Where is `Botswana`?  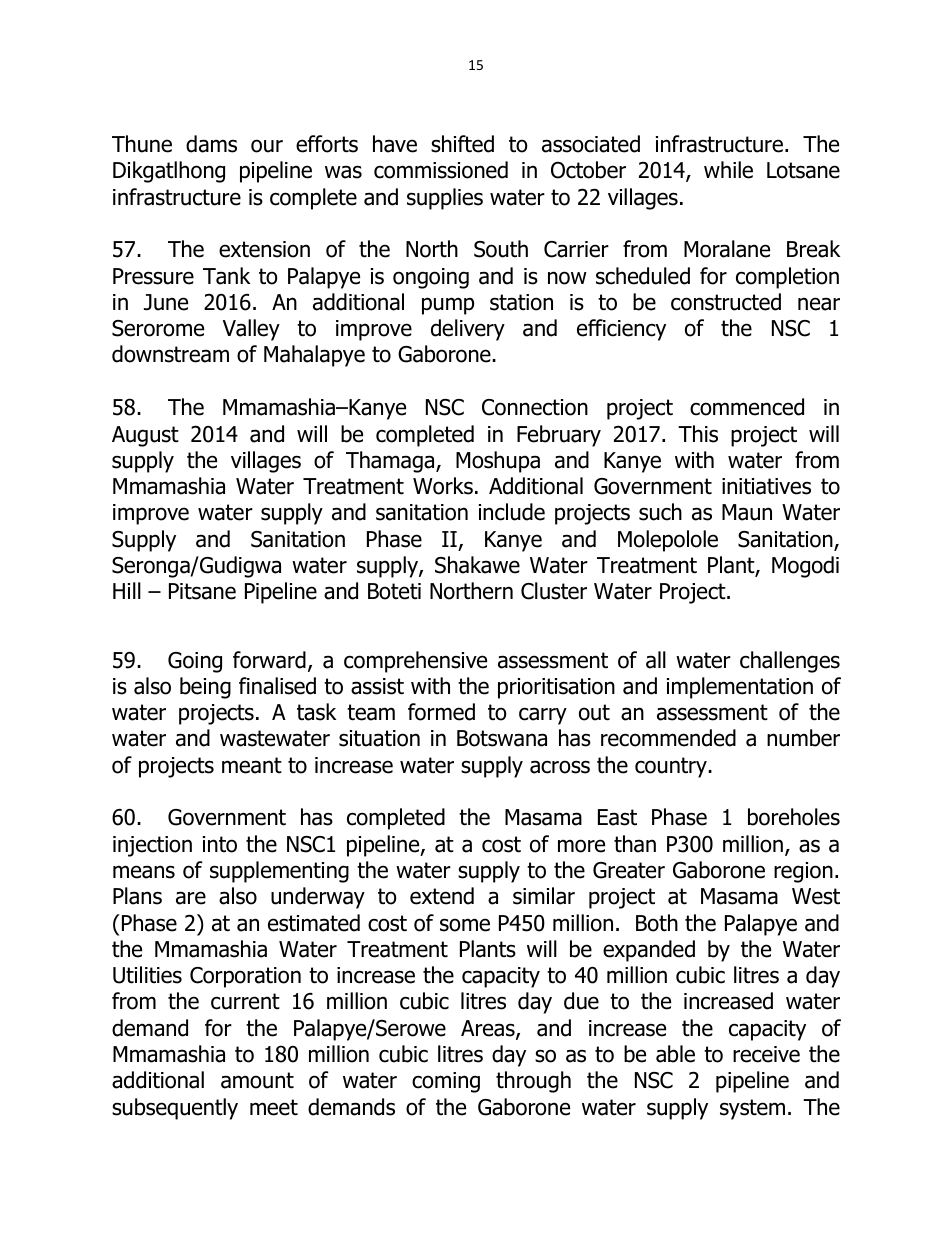 Botswana is located at coordinates (502, 738).
